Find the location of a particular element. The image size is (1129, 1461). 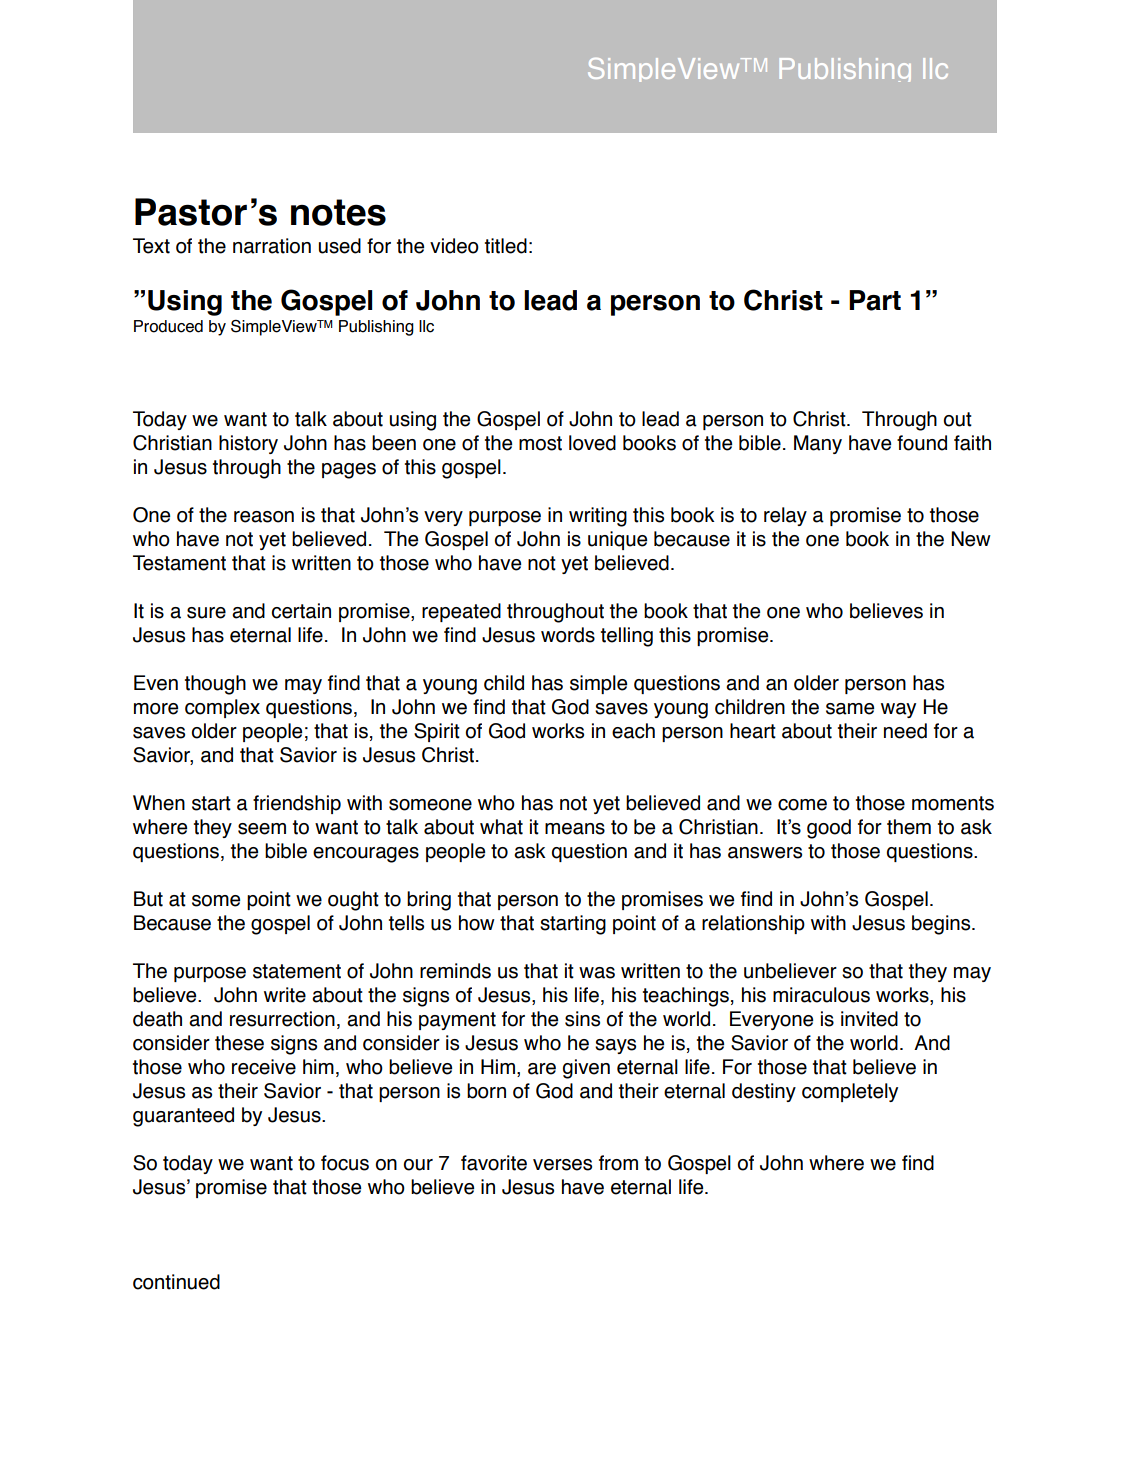

titled is located at coordinates (506, 246).
